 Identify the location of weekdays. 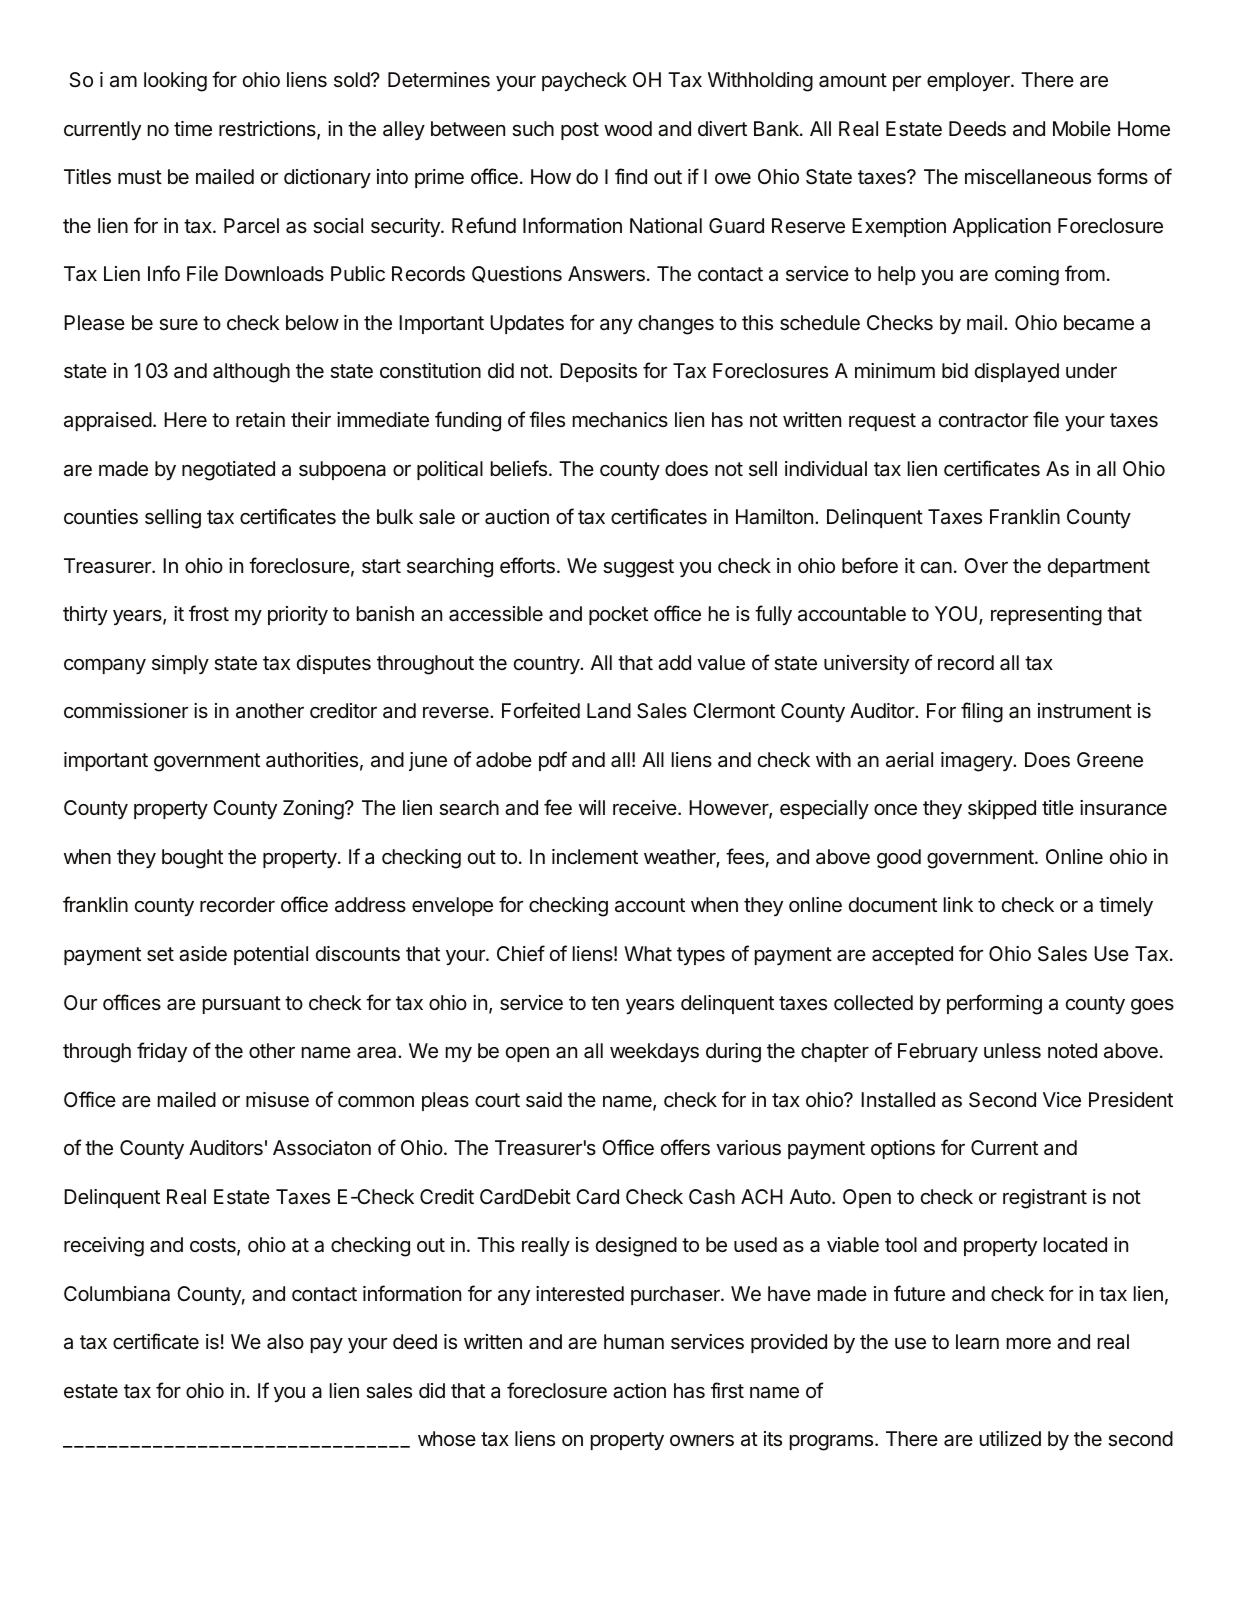
(654, 1052).
